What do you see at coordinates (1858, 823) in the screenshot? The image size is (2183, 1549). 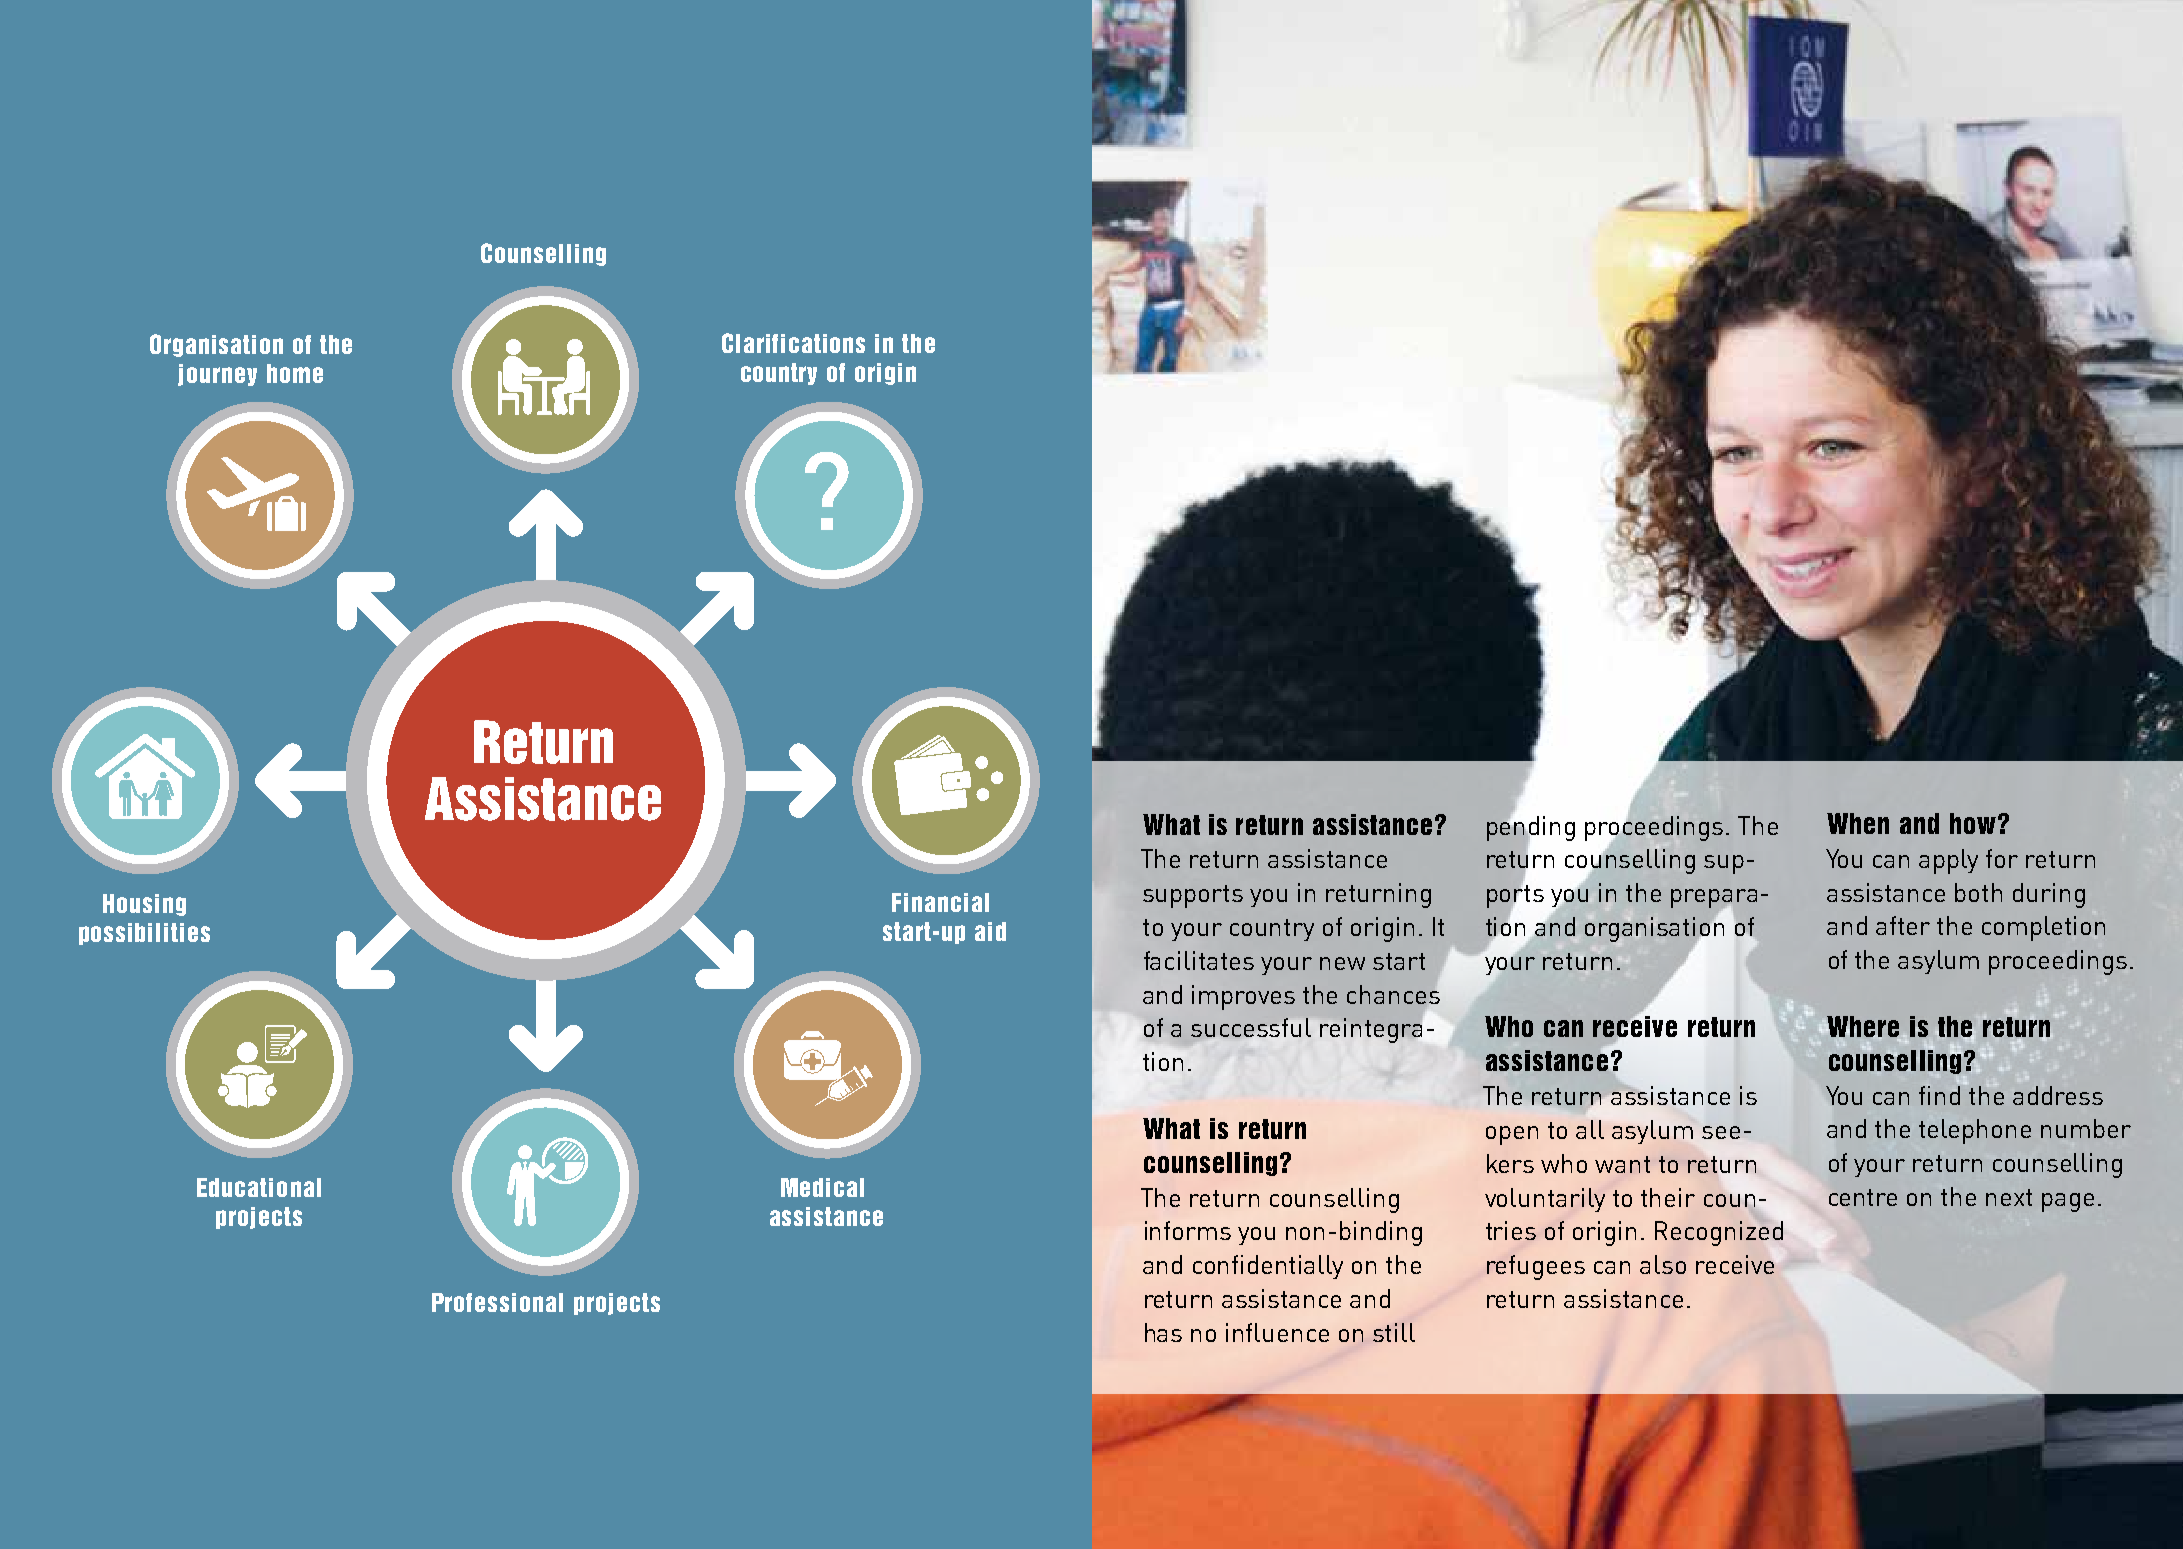 I see `When` at bounding box center [1858, 823].
